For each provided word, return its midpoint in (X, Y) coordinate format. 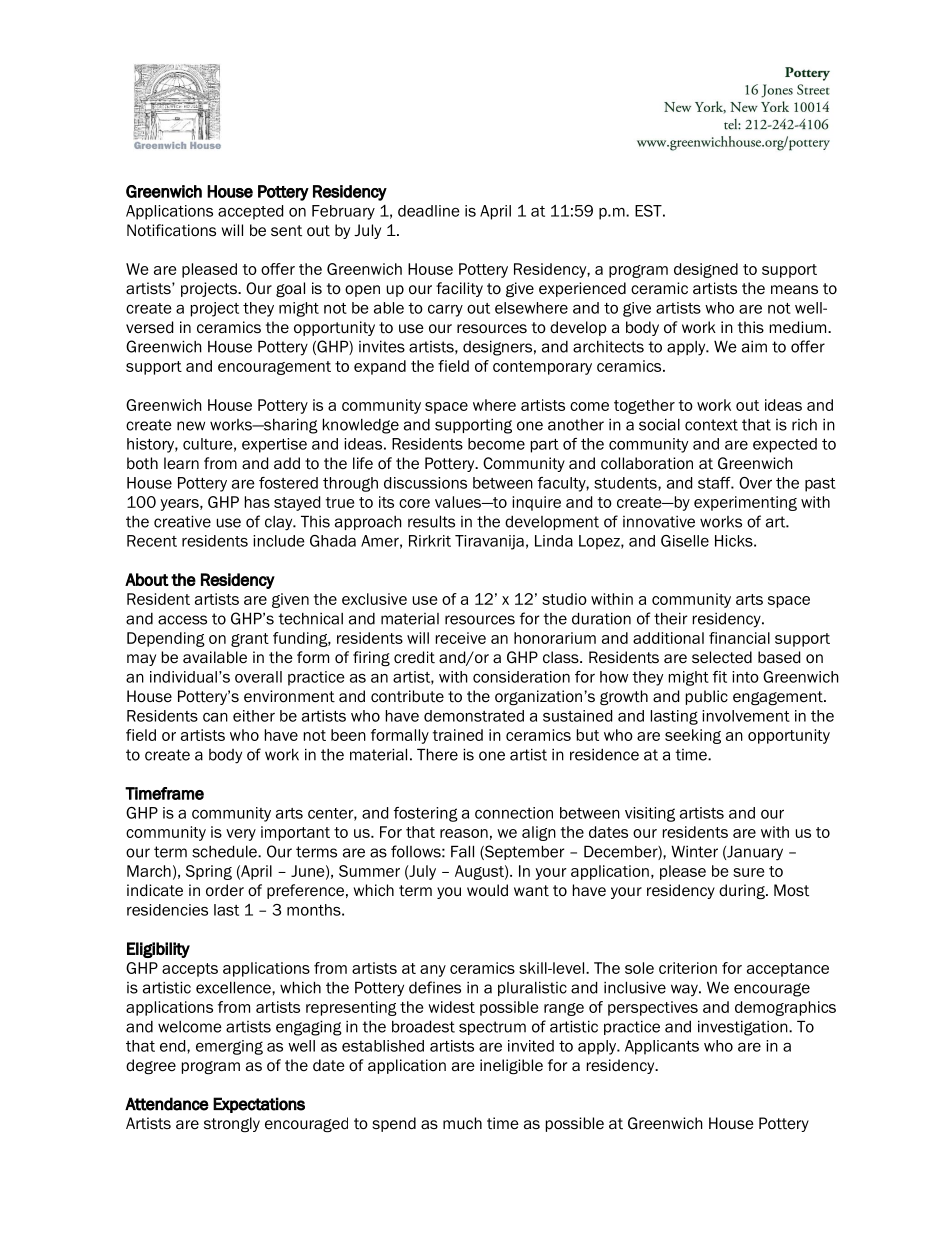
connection (514, 813)
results (431, 521)
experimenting (745, 503)
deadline (429, 211)
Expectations (259, 1105)
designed (706, 270)
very (241, 835)
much (462, 1123)
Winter (694, 851)
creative (182, 521)
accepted (250, 212)
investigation (744, 1028)
